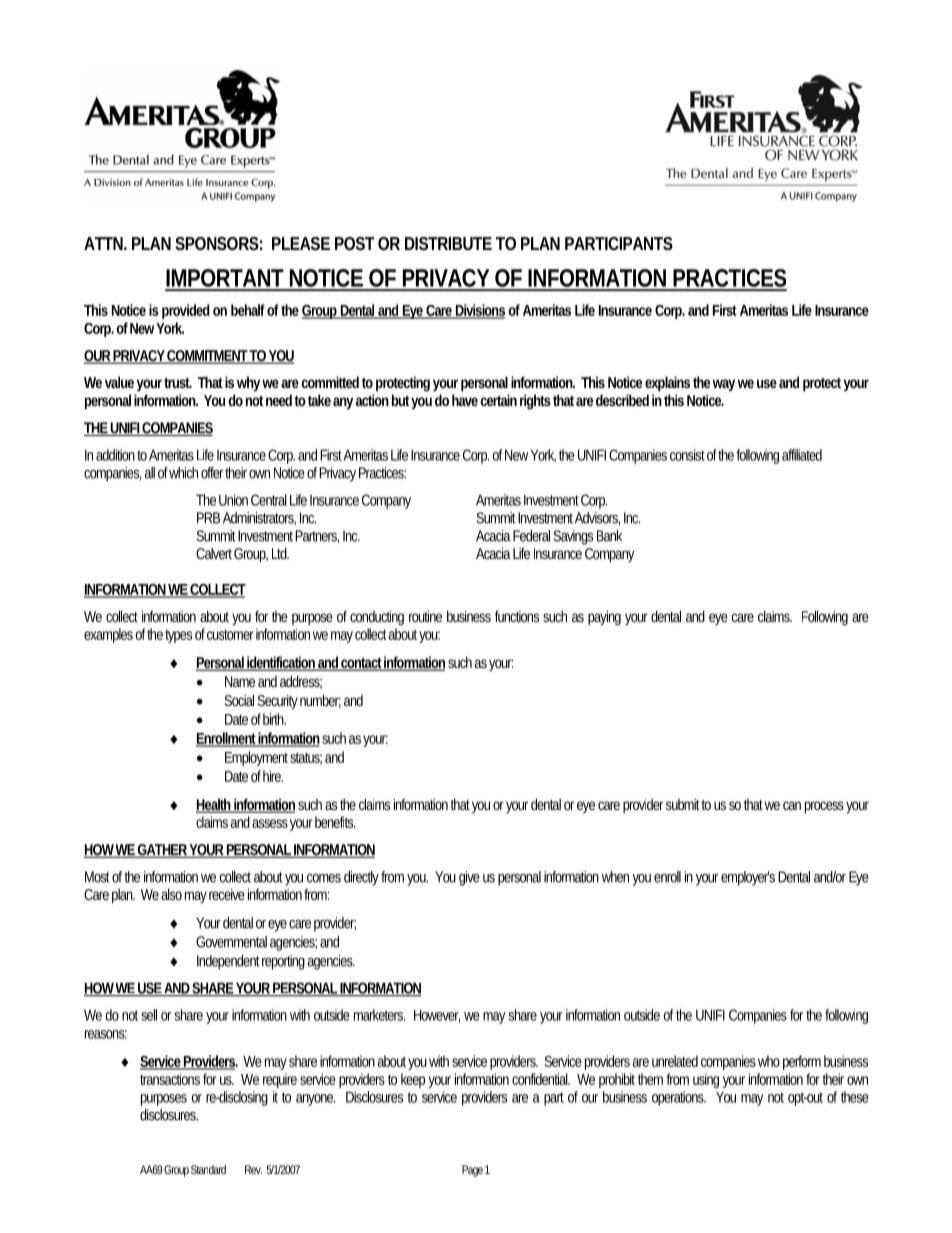  Describe the element at coordinates (465, 400) in the screenshot. I see `have` at that location.
